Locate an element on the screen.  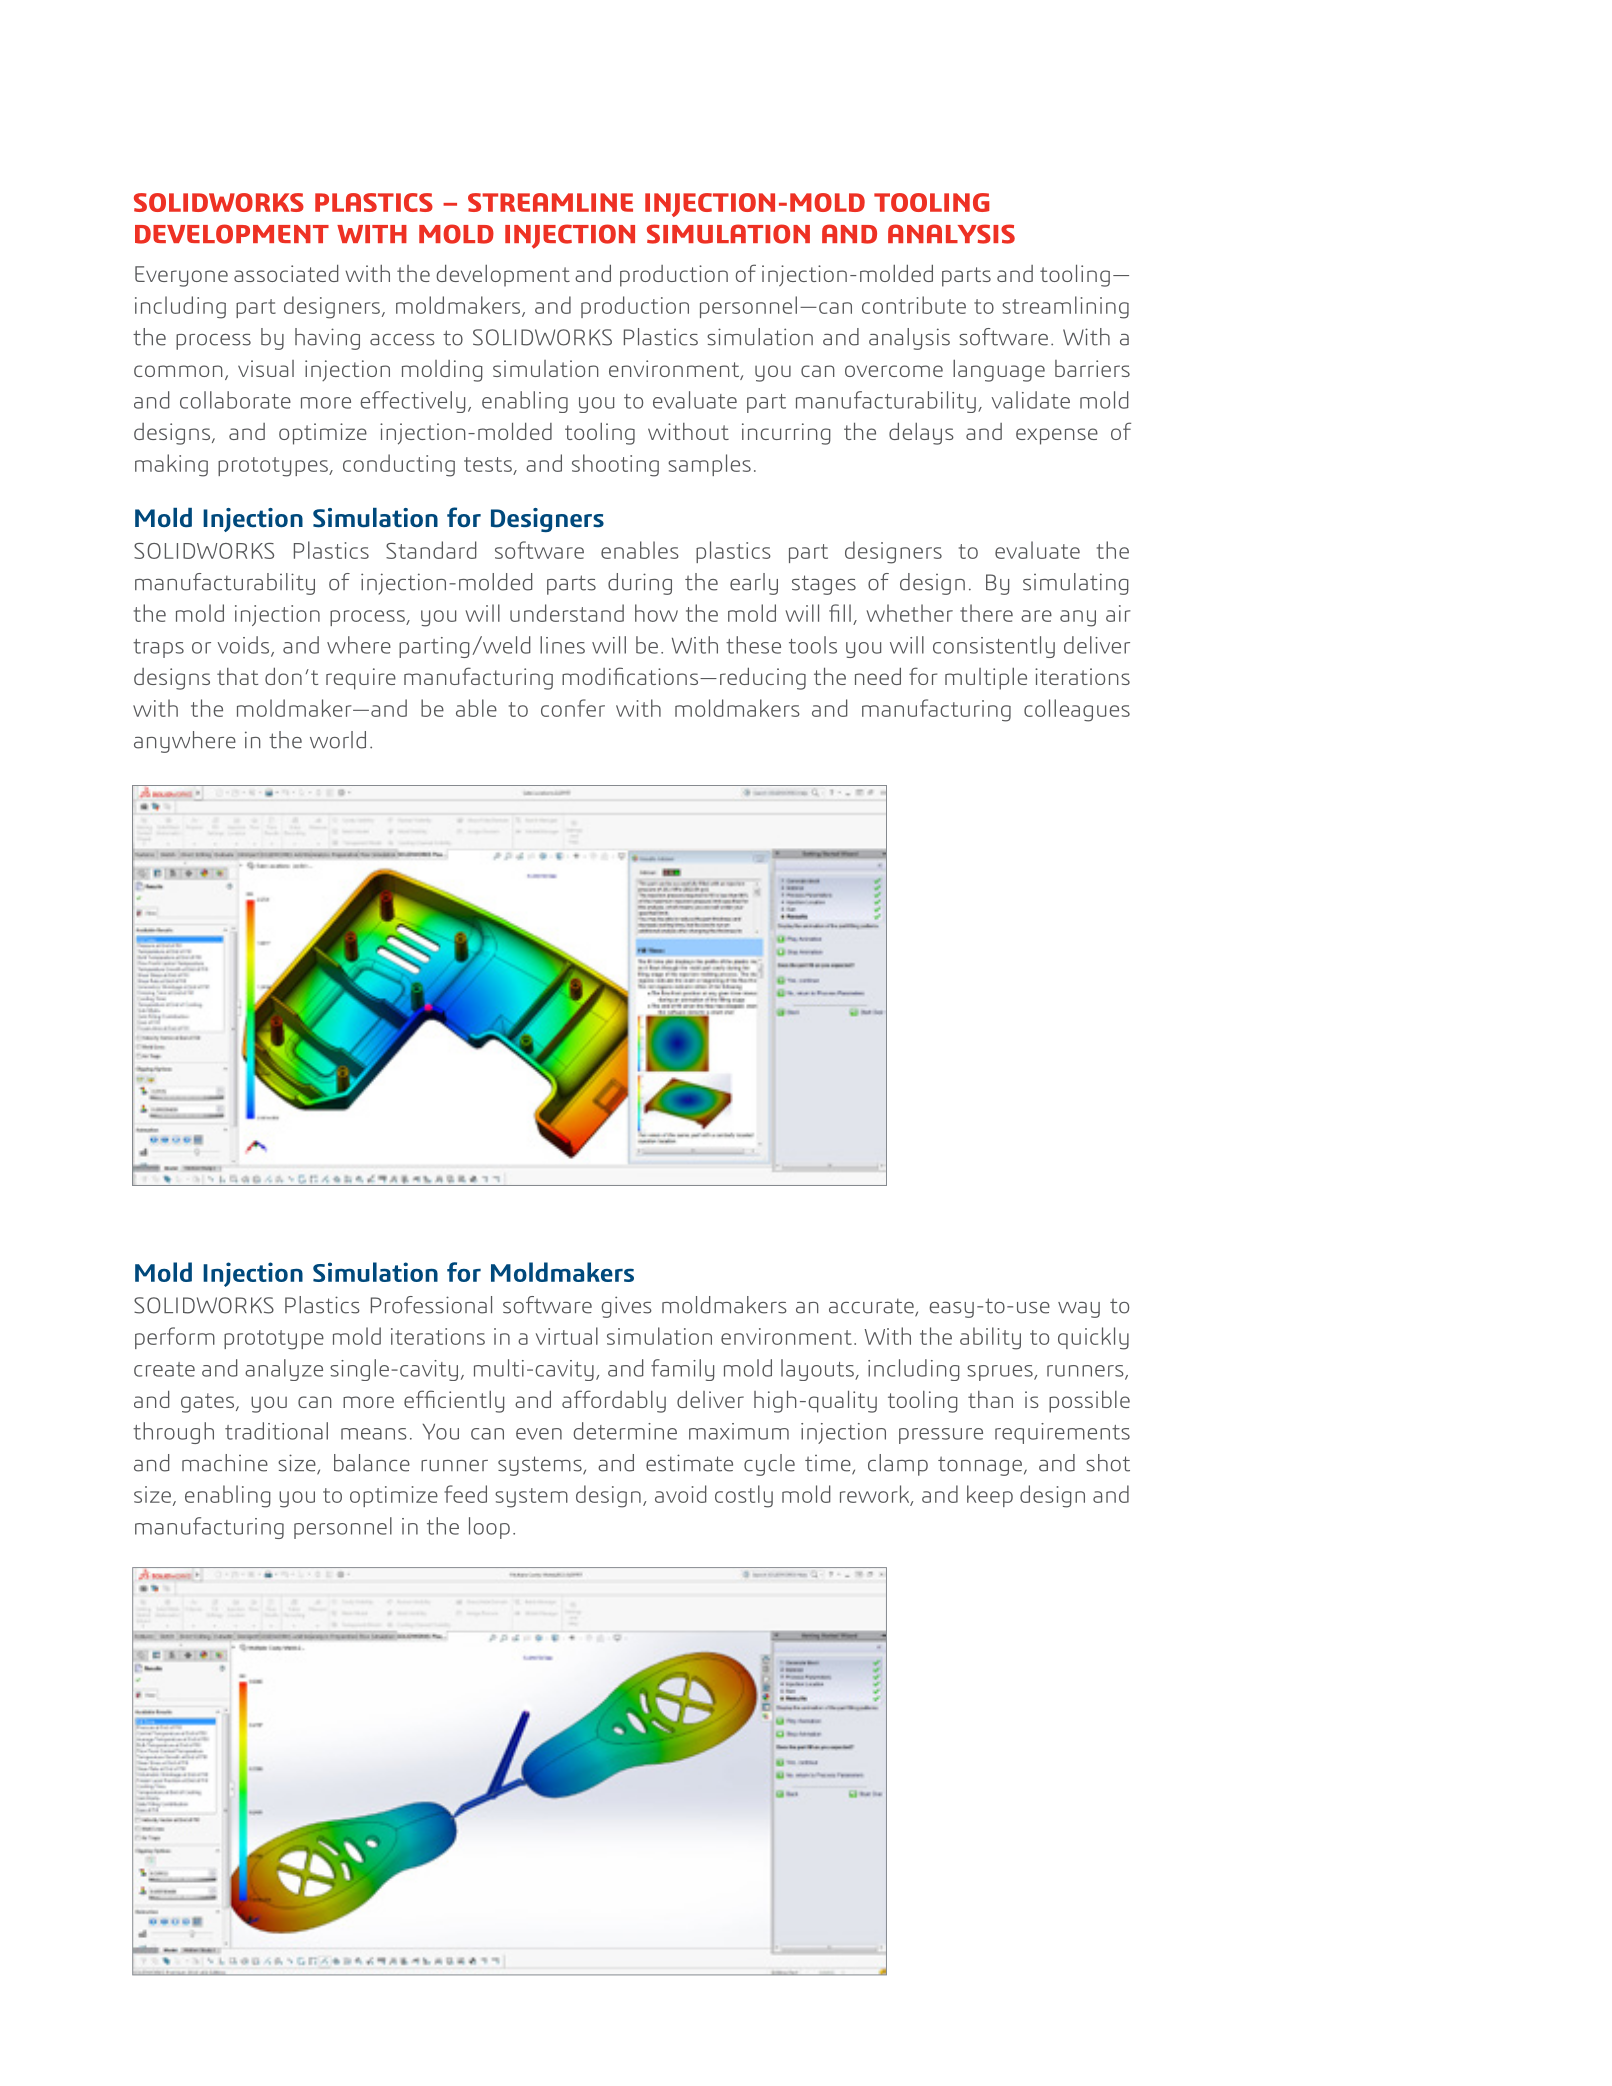
associated is located at coordinates (286, 273).
